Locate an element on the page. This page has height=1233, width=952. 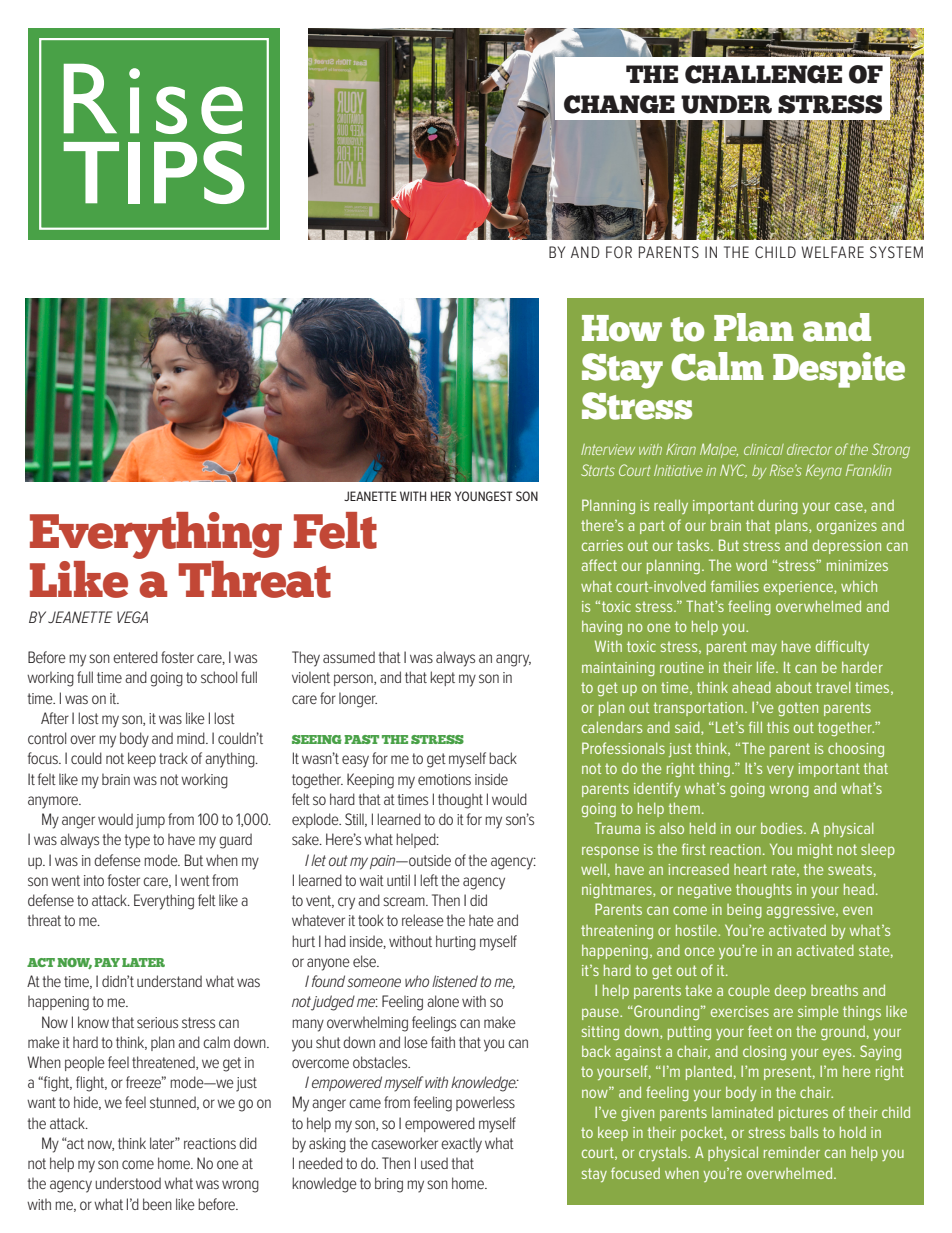
VEGA is located at coordinates (132, 617).
